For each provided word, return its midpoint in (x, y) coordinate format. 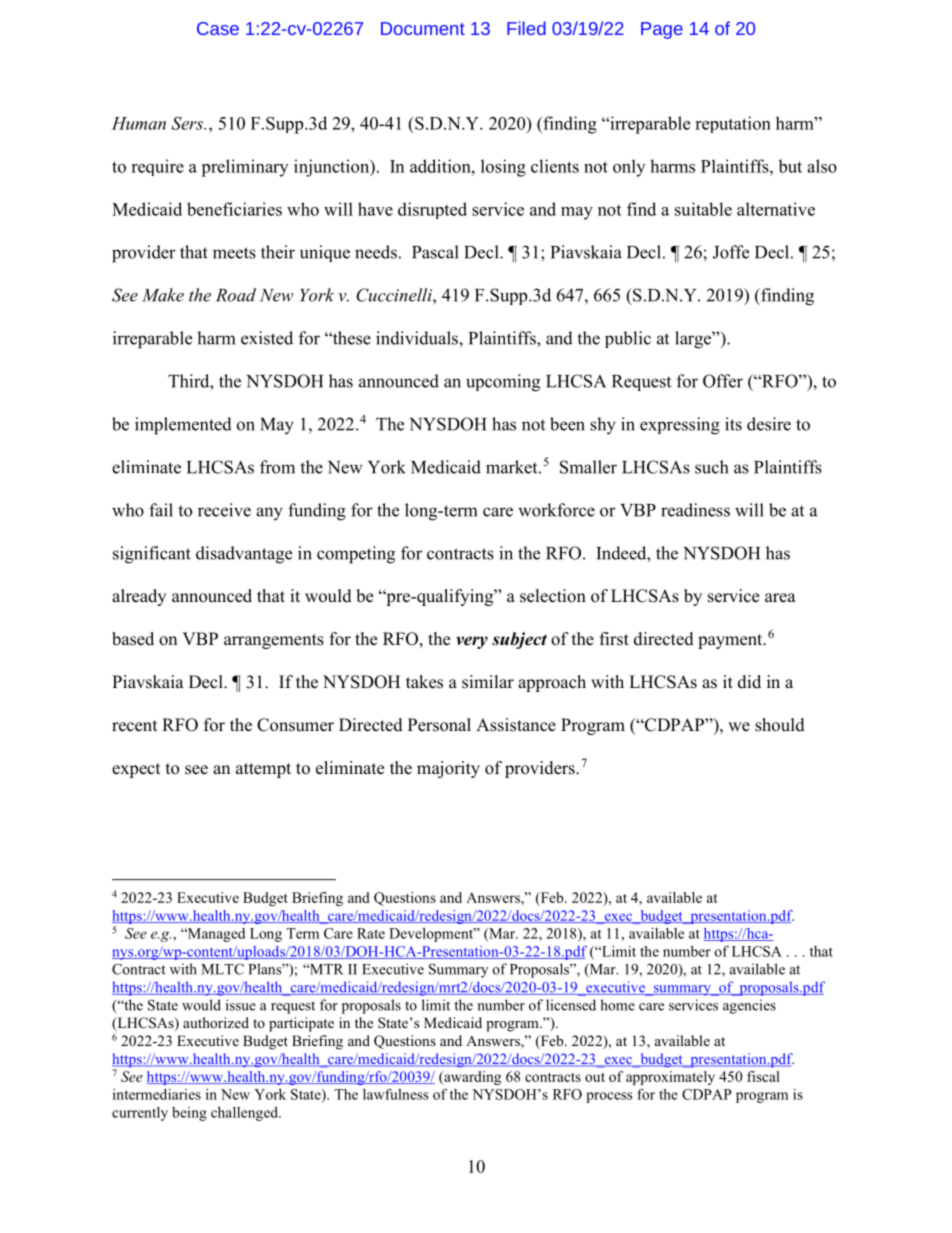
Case (218, 28)
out (595, 1077)
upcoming (503, 383)
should (780, 725)
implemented (183, 426)
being (189, 1114)
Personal (439, 725)
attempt (263, 770)
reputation (733, 124)
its (733, 424)
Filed (526, 28)
